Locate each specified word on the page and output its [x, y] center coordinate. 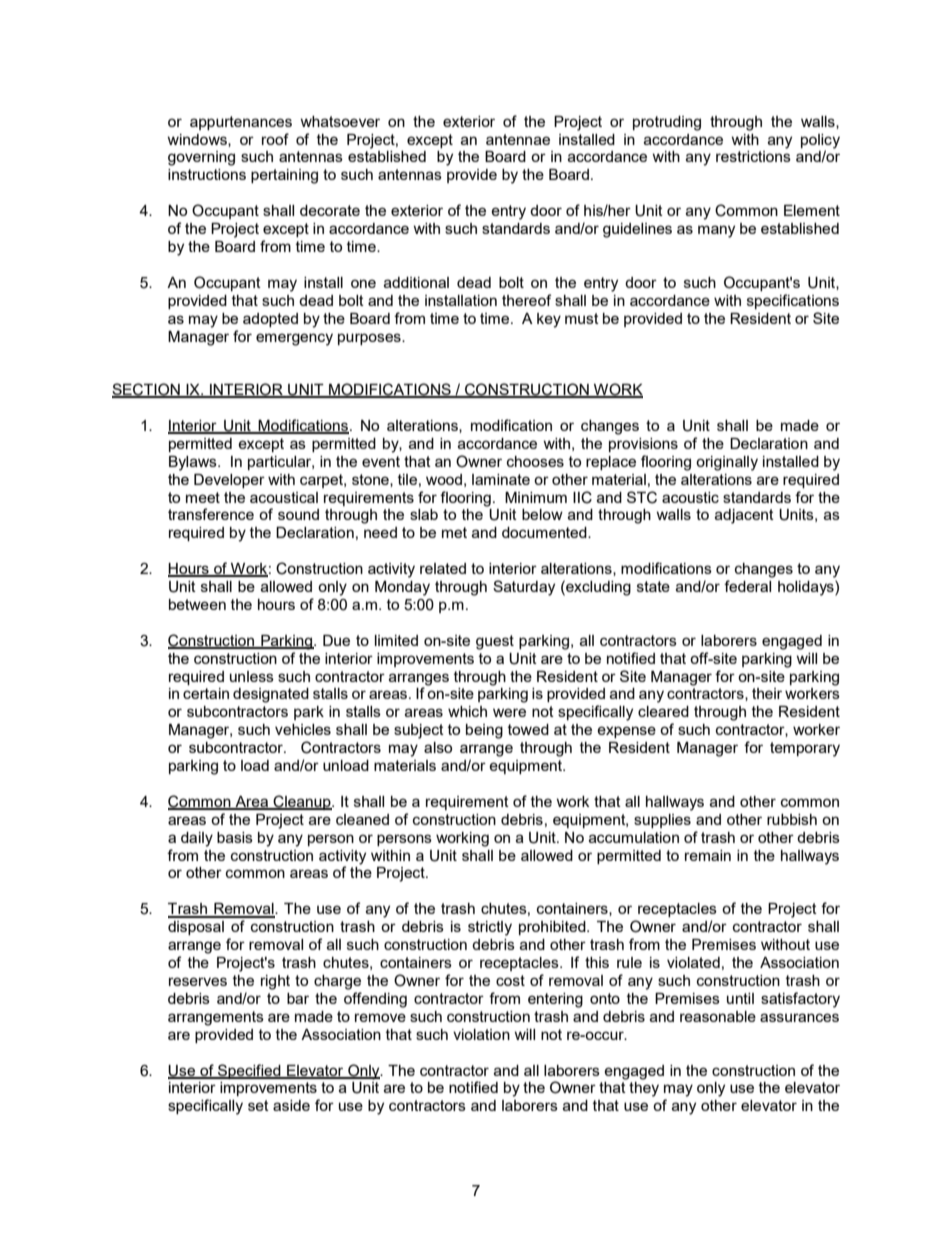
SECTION [147, 390]
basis [235, 837]
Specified [249, 1071]
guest [495, 642]
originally [727, 463]
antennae [518, 139]
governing [201, 158]
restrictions [753, 156]
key [549, 320]
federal [747, 586]
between [197, 604]
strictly [490, 928]
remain [708, 855]
